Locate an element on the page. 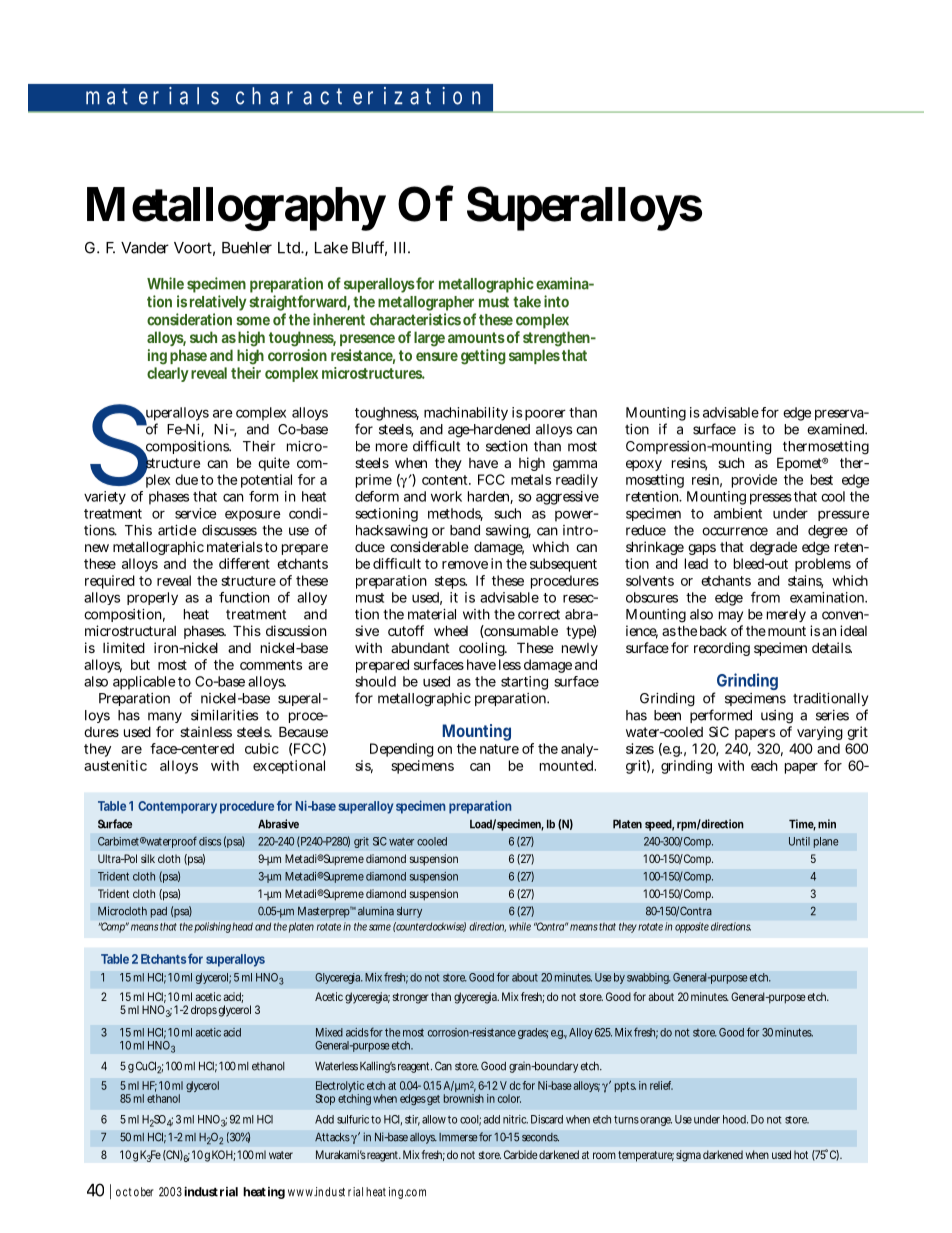 This document has height=1233, width=952. degrade is located at coordinates (773, 548).
